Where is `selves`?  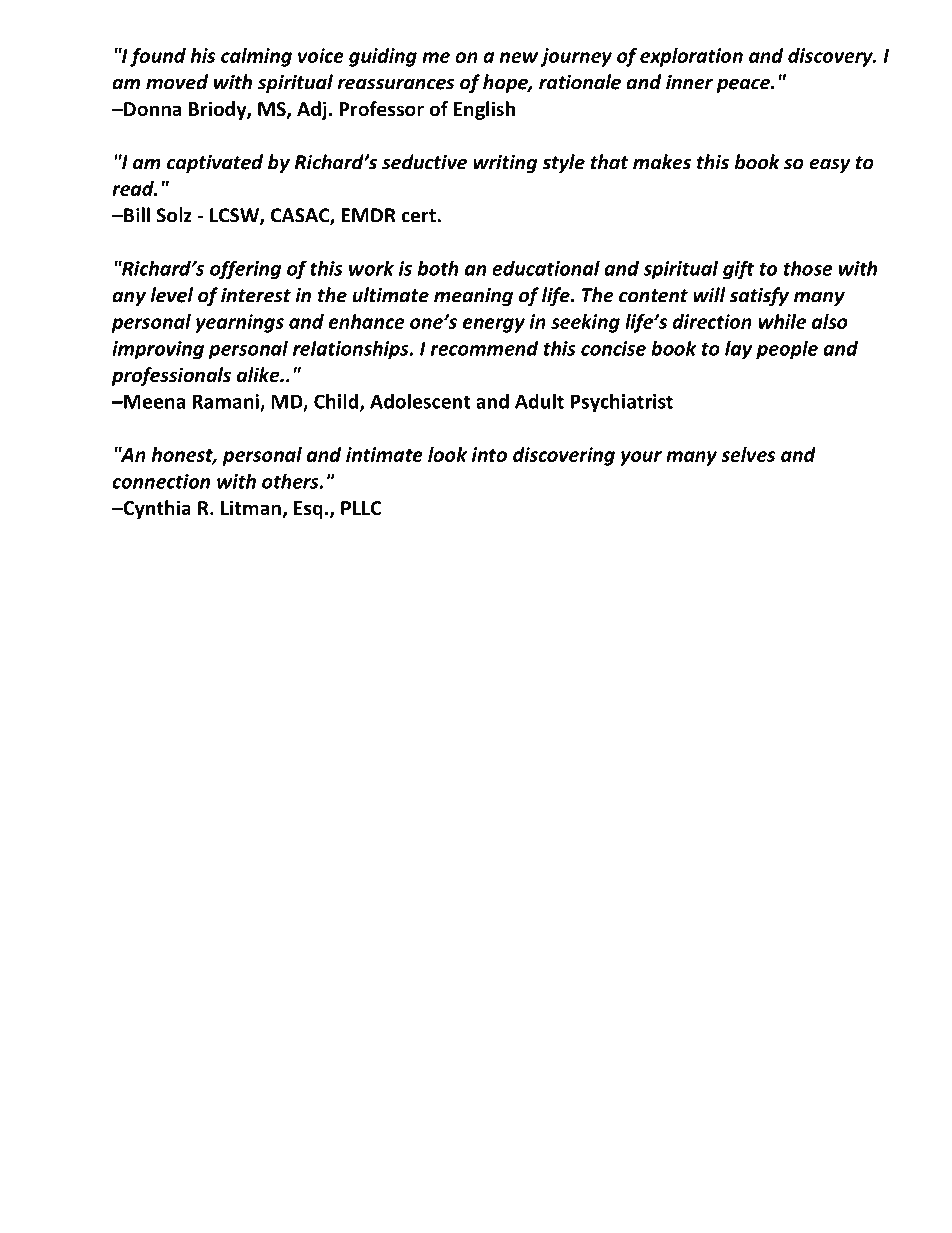
selves is located at coordinates (748, 454).
